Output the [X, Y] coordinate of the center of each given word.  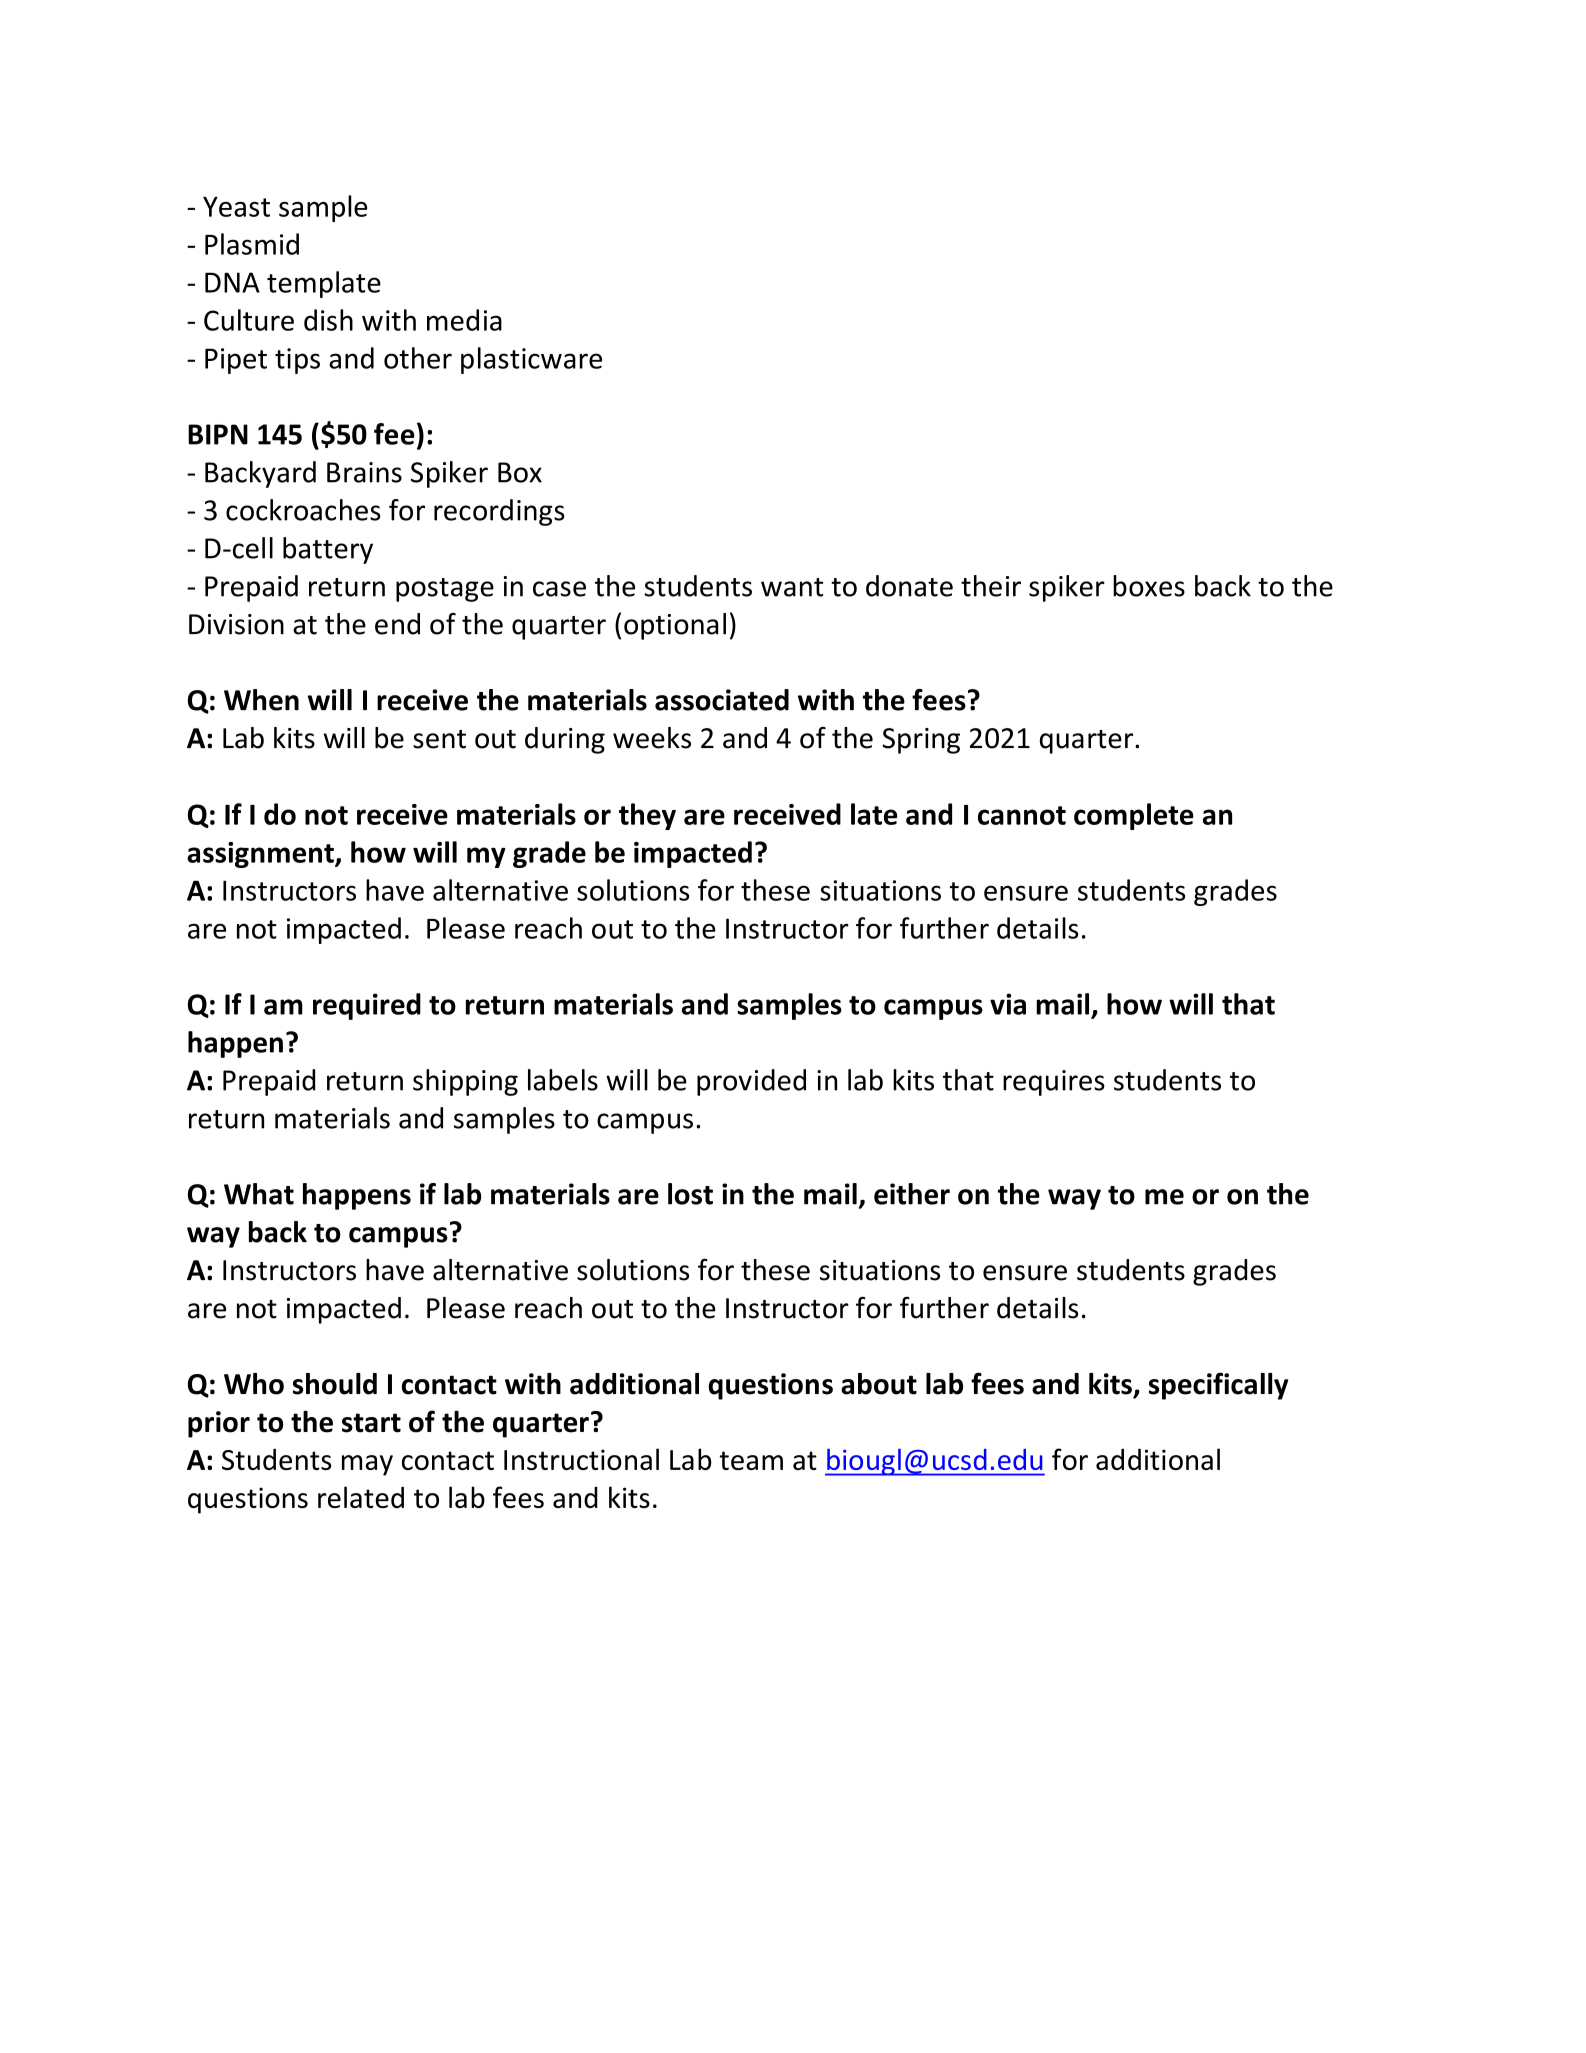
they [647, 816]
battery [328, 550]
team [751, 1460]
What [259, 1194]
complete [1134, 816]
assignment [261, 855]
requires [1054, 1083]
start [371, 1423]
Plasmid [252, 244]
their [991, 586]
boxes [1149, 586]
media [464, 320]
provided [751, 1082]
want [792, 587]
